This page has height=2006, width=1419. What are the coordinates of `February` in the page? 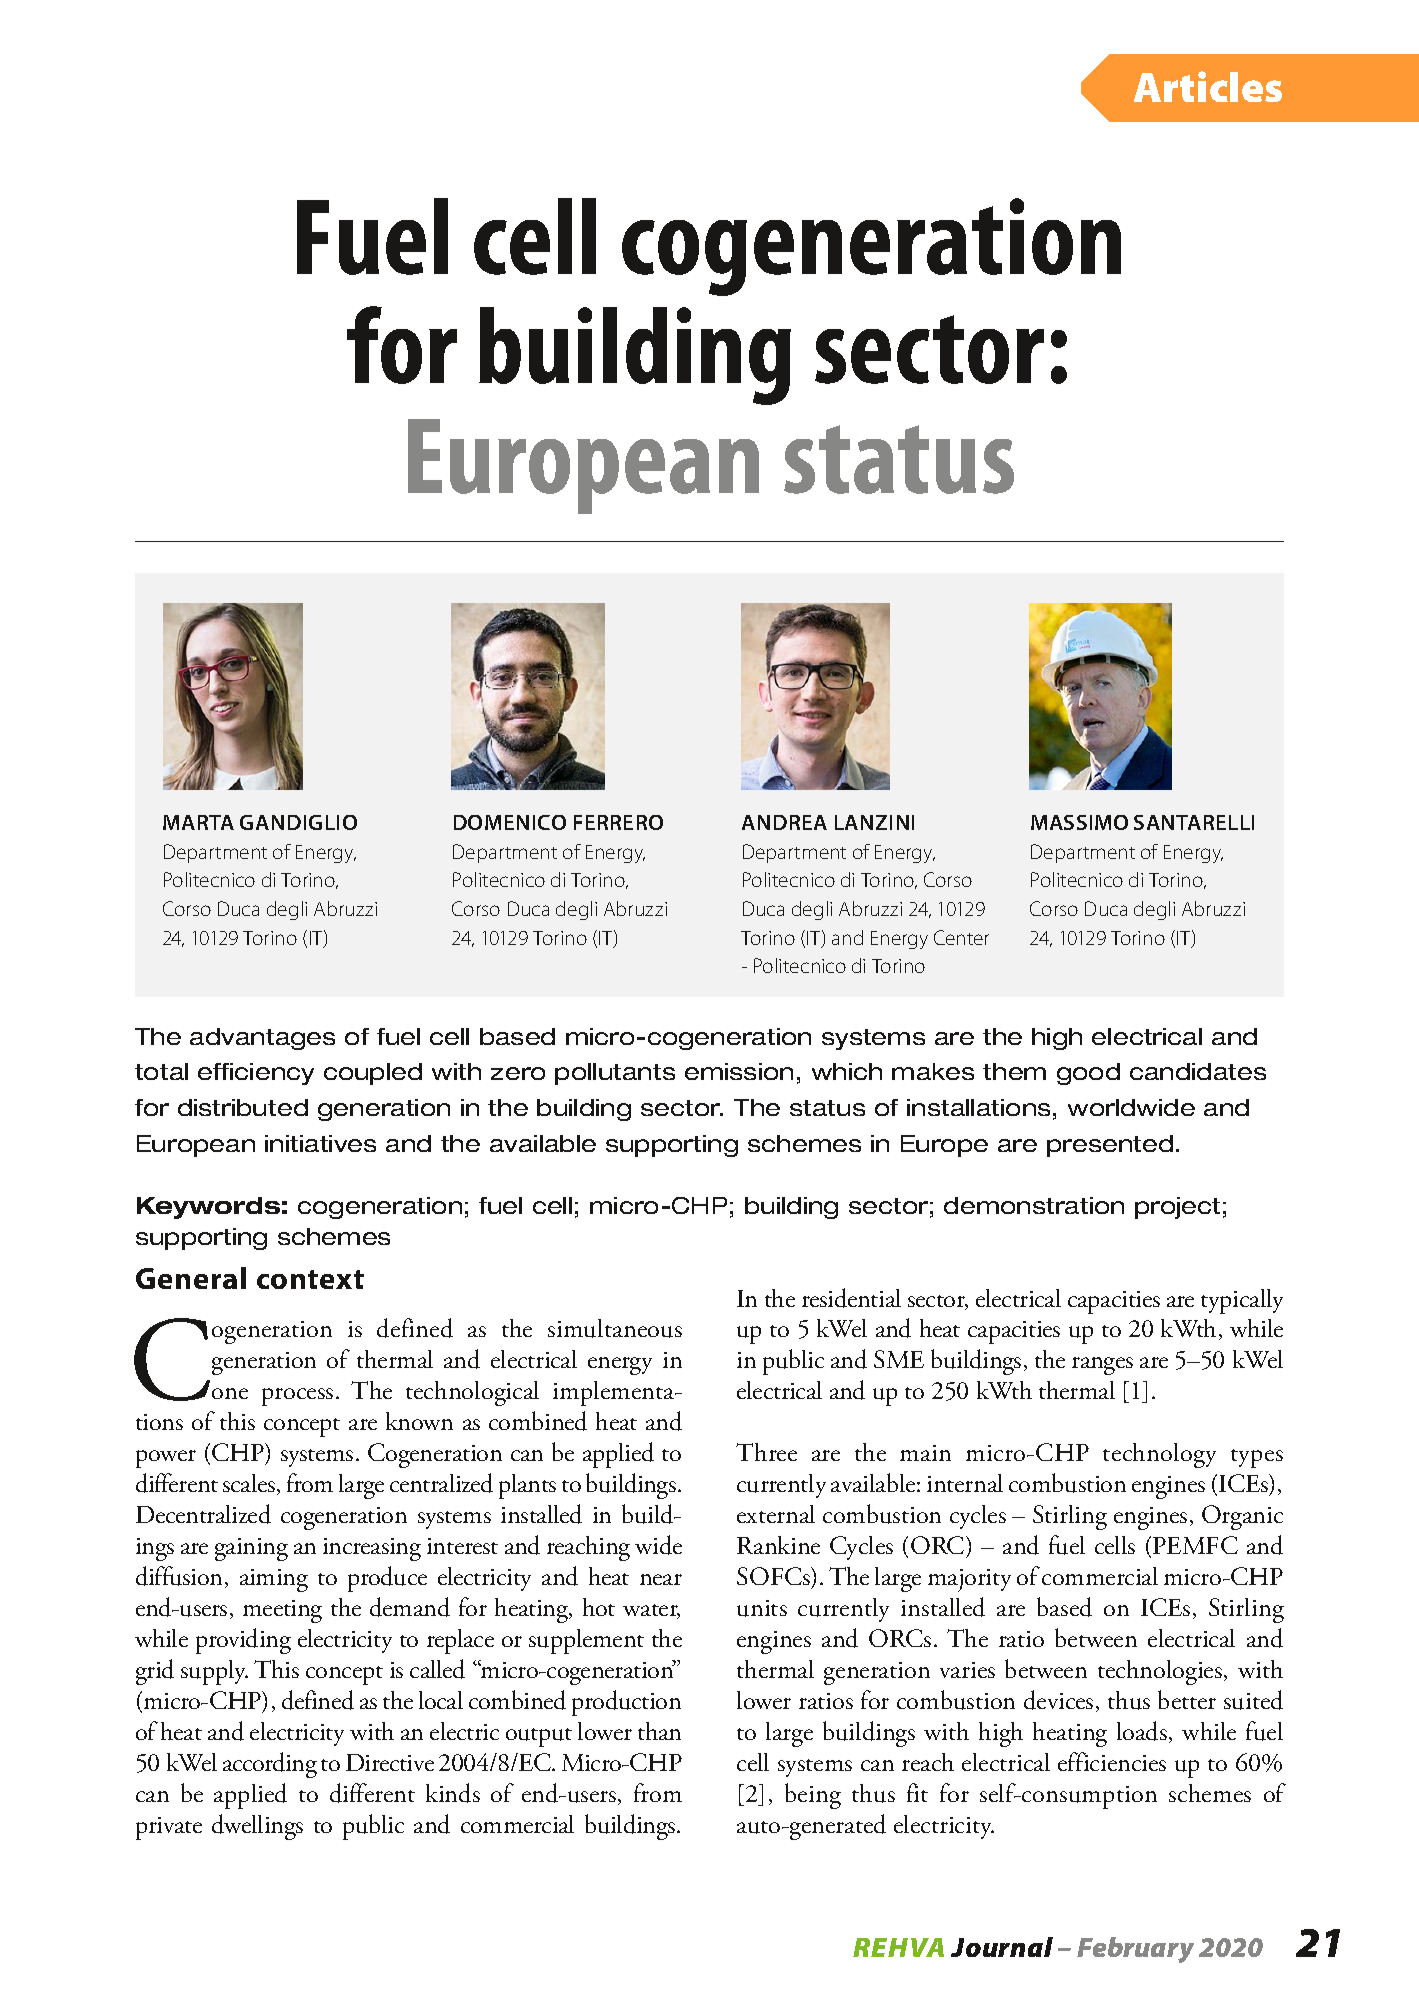 It's located at (1135, 1950).
